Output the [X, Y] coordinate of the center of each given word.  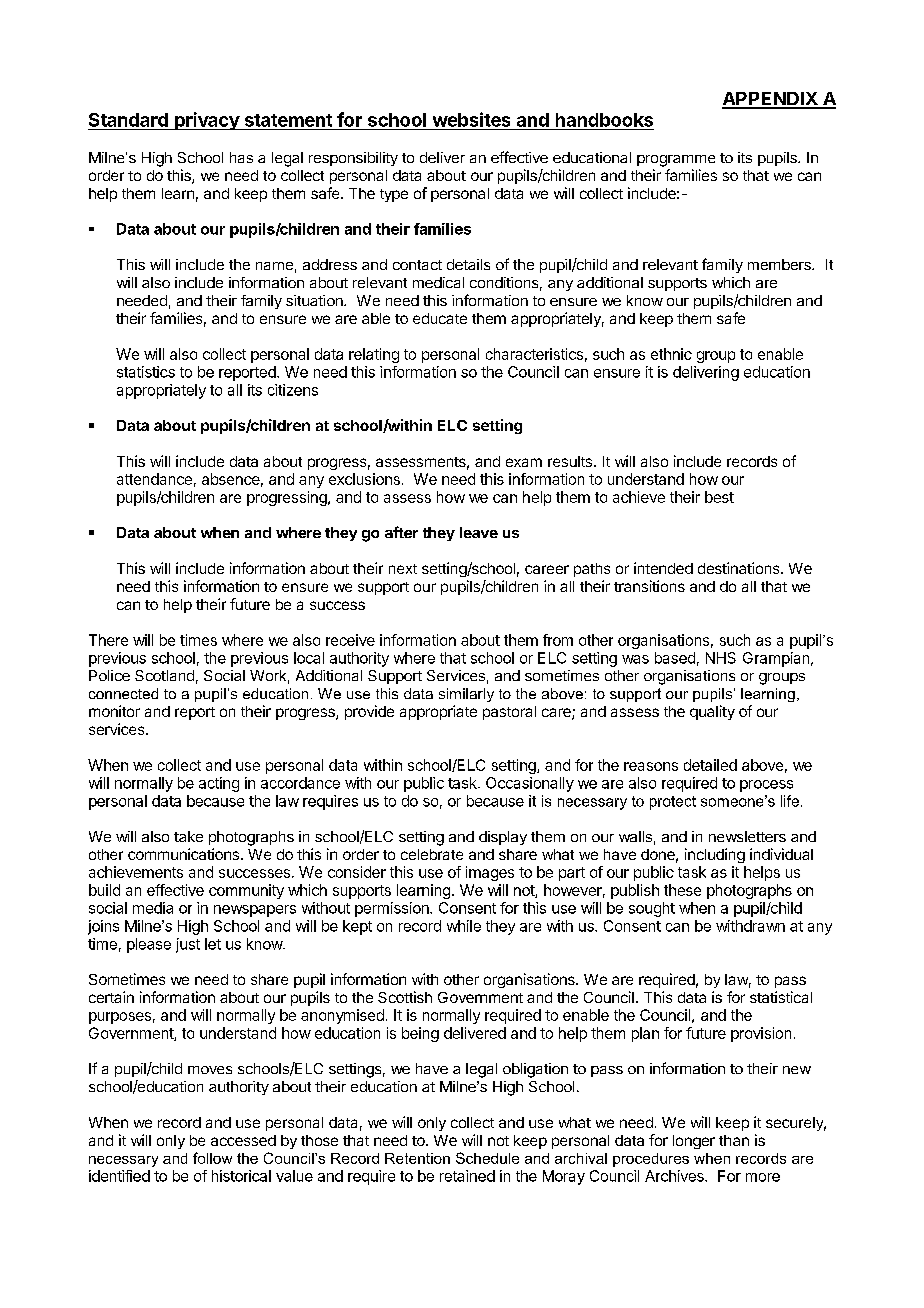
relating [374, 355]
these [682, 890]
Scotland [164, 675]
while [464, 926]
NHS [721, 658]
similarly [466, 695]
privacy [207, 121]
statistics [146, 372]
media [153, 908]
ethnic [671, 354]
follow [212, 1158]
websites [471, 119]
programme [676, 161]
